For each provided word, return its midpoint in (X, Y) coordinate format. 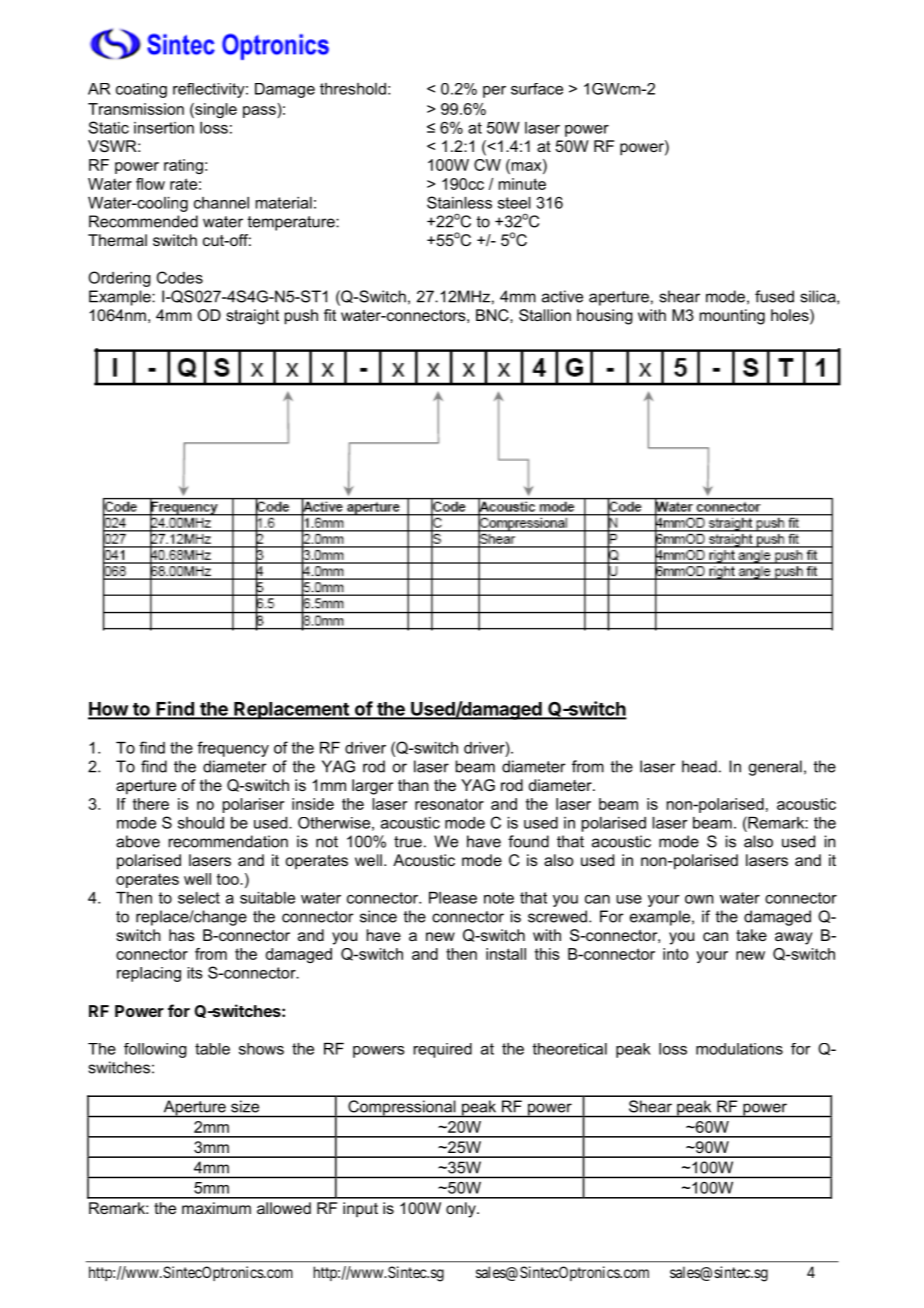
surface (537, 89)
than (413, 785)
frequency (233, 749)
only (462, 1210)
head (699, 766)
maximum (216, 1208)
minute (522, 184)
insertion (164, 128)
